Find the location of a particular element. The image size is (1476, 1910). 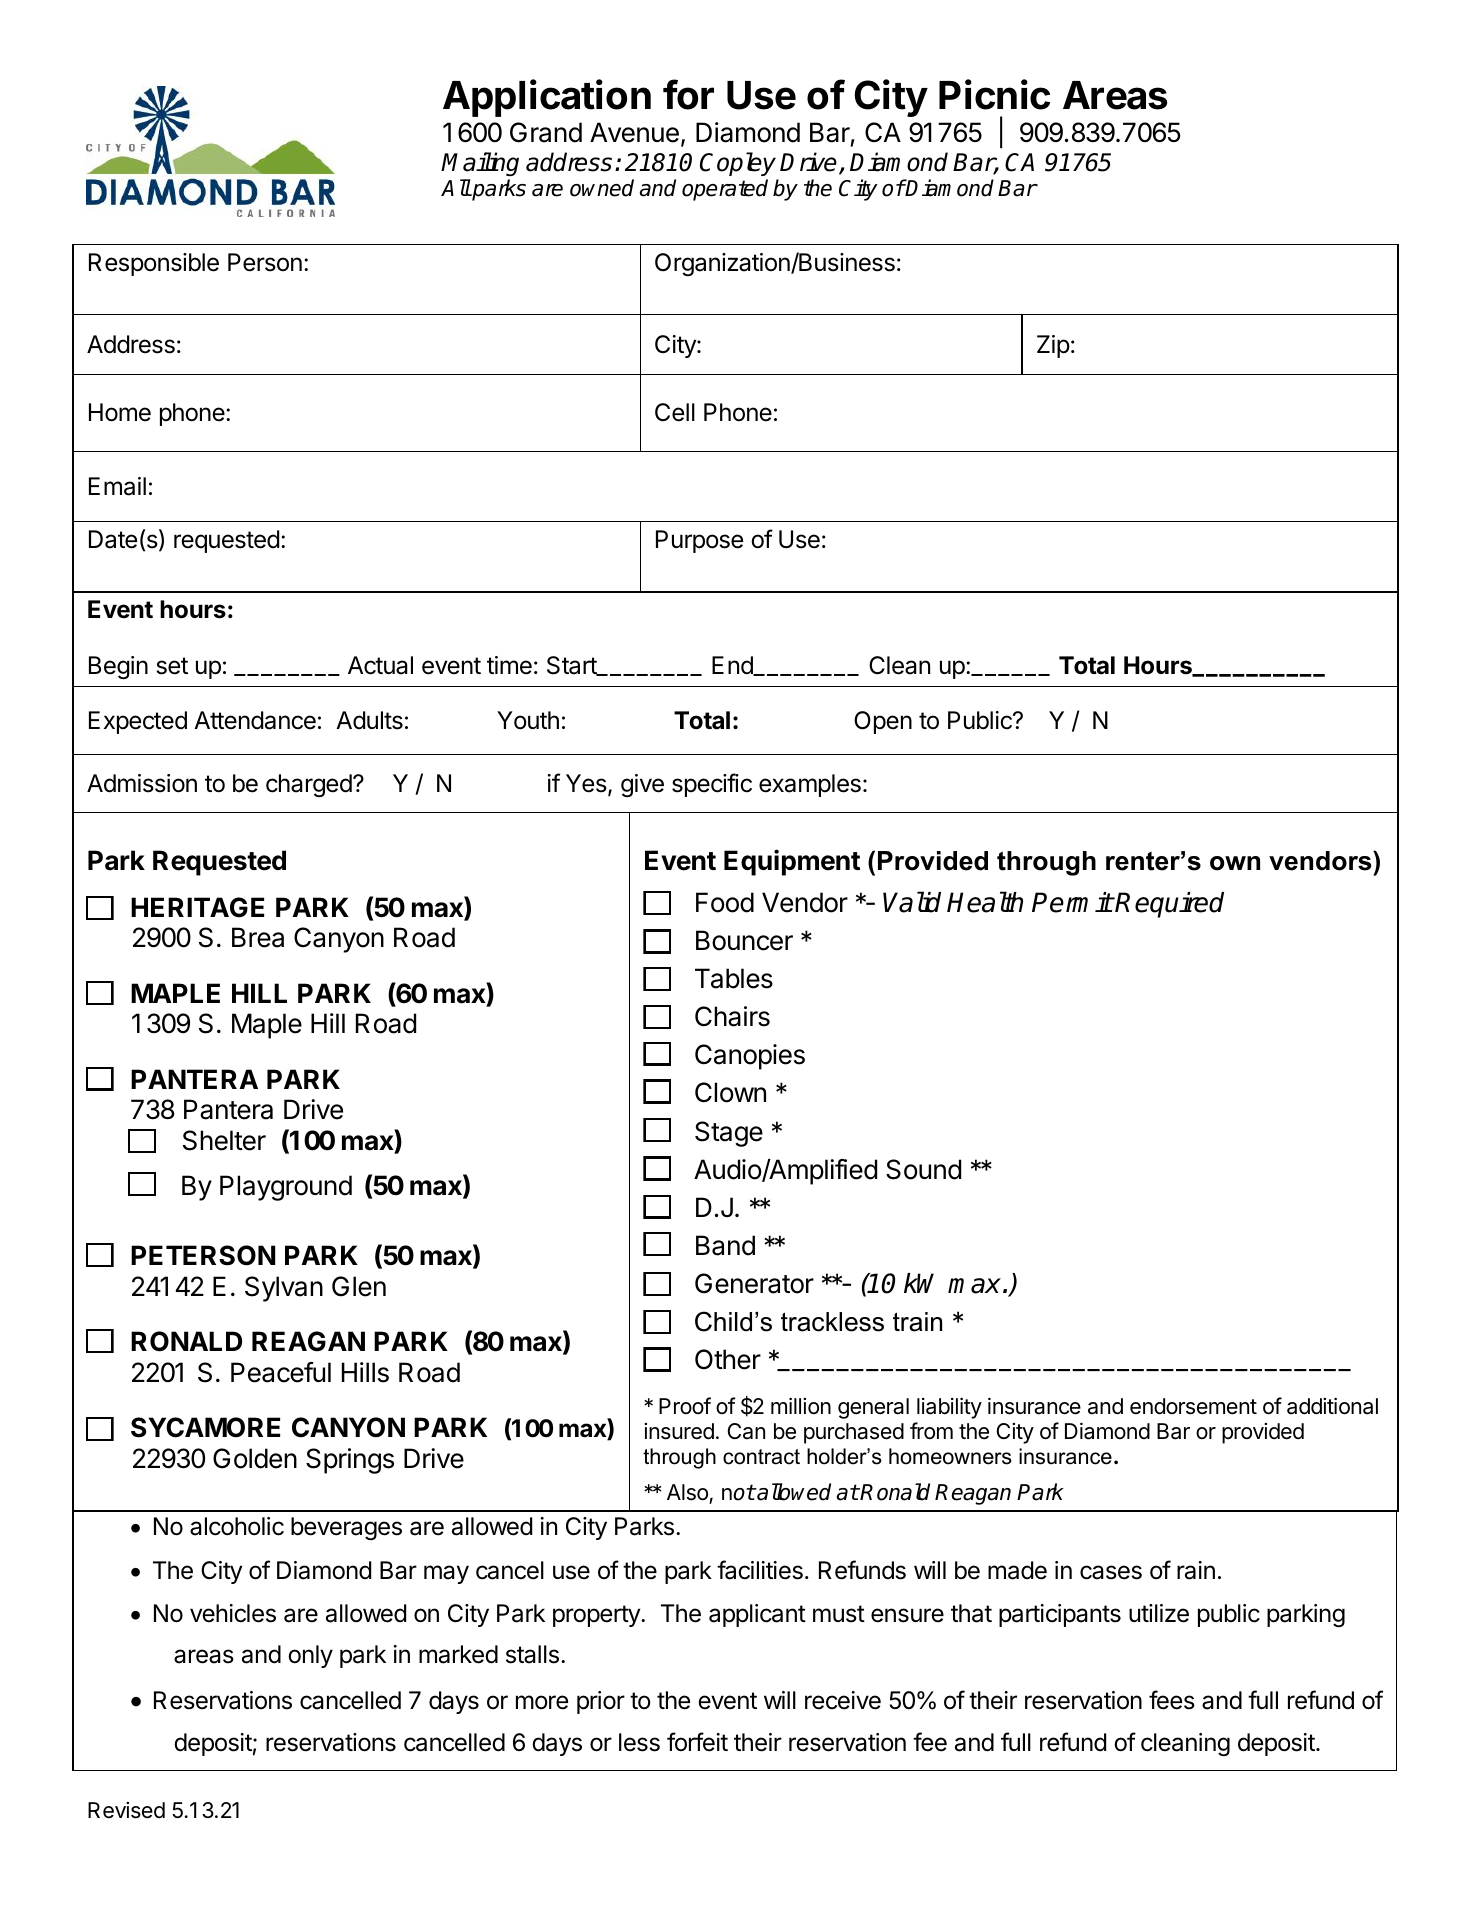

HERITAGE is located at coordinates (197, 907).
